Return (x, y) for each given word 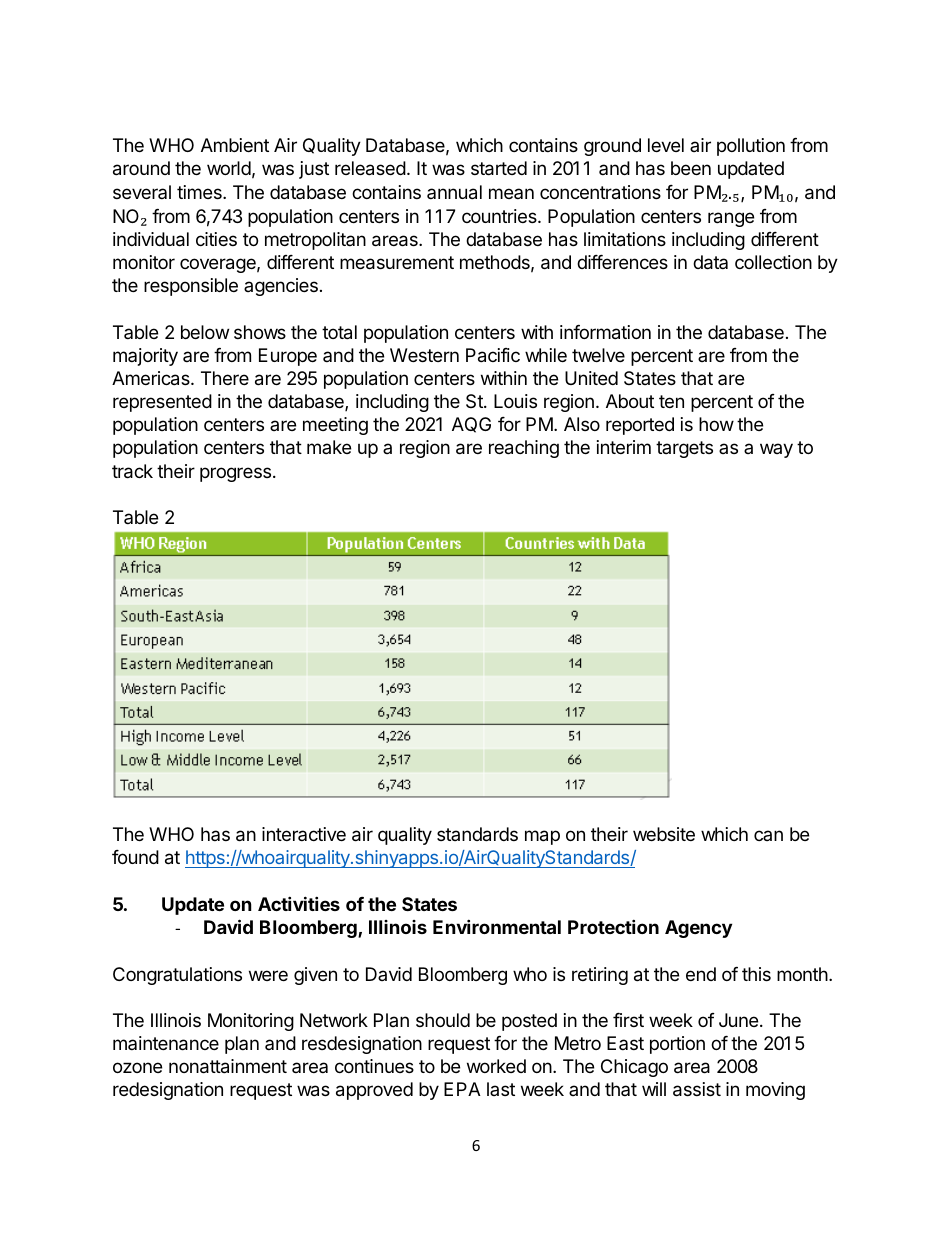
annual (454, 192)
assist (697, 1089)
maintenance (166, 1043)
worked (496, 1066)
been (691, 168)
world (229, 168)
